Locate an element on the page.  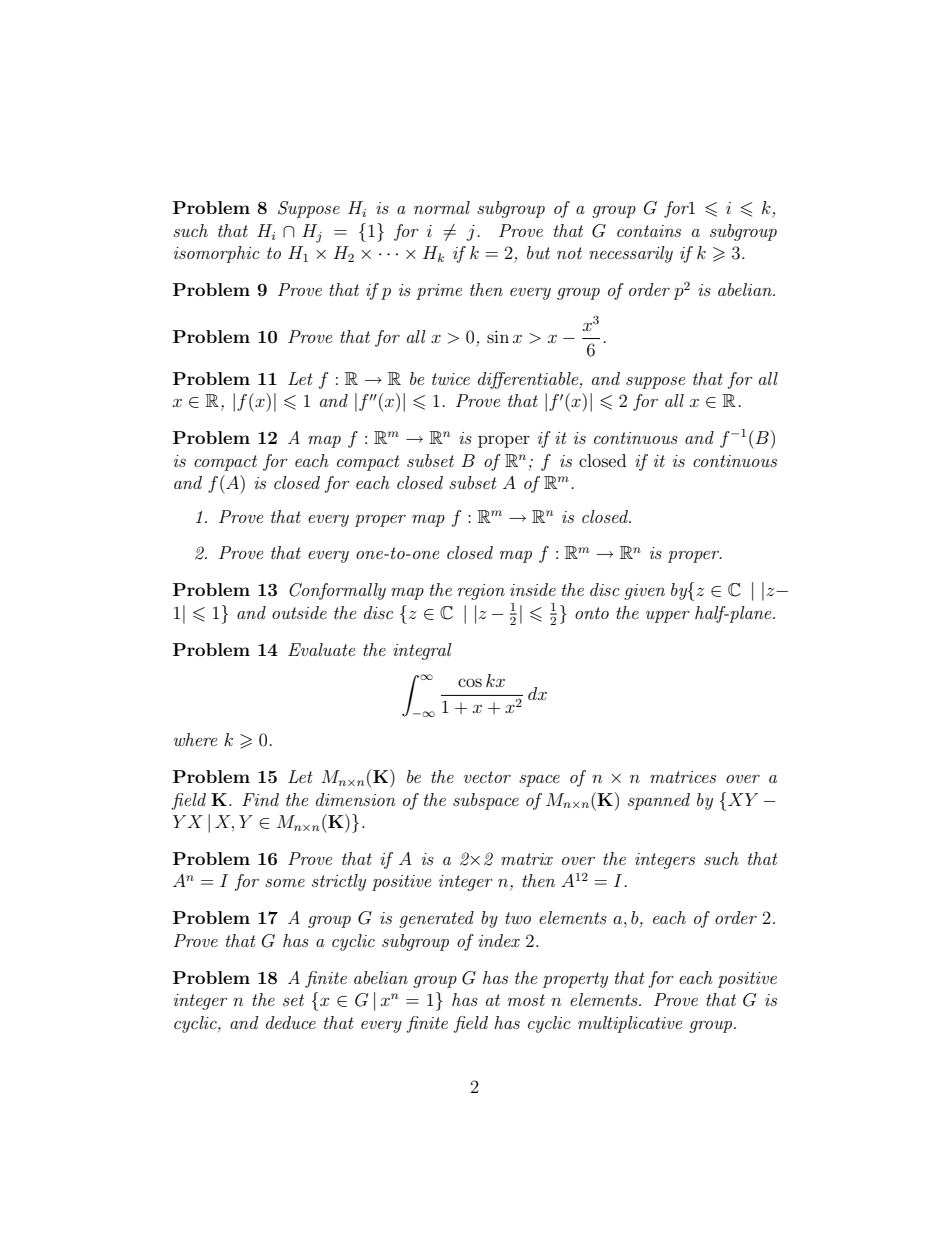
deduce is located at coordinates (291, 1022).
